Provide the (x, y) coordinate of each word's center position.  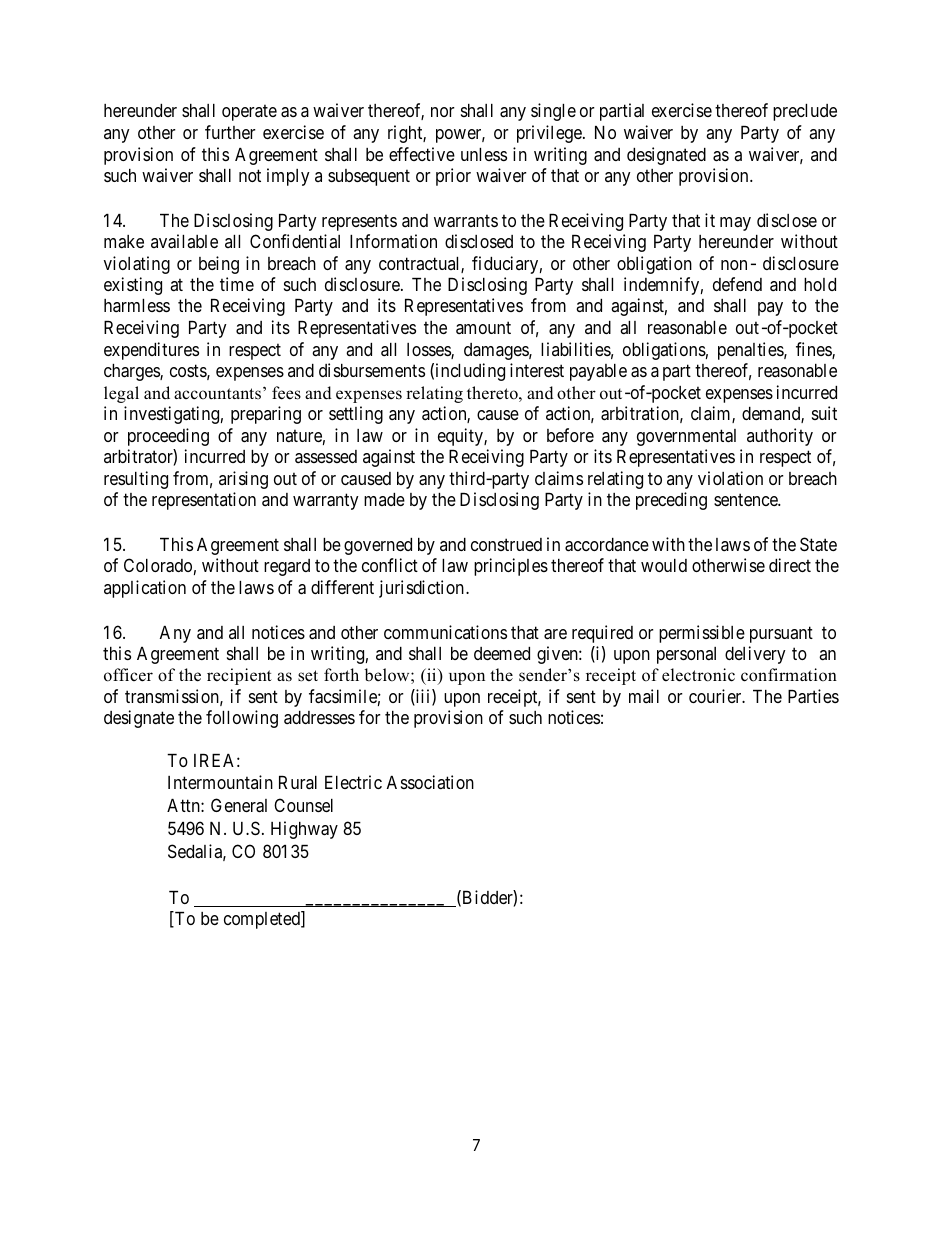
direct (790, 565)
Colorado (158, 565)
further (230, 132)
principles (511, 567)
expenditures (151, 351)
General (239, 805)
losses (429, 351)
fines (814, 350)
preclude (805, 112)
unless (484, 154)
